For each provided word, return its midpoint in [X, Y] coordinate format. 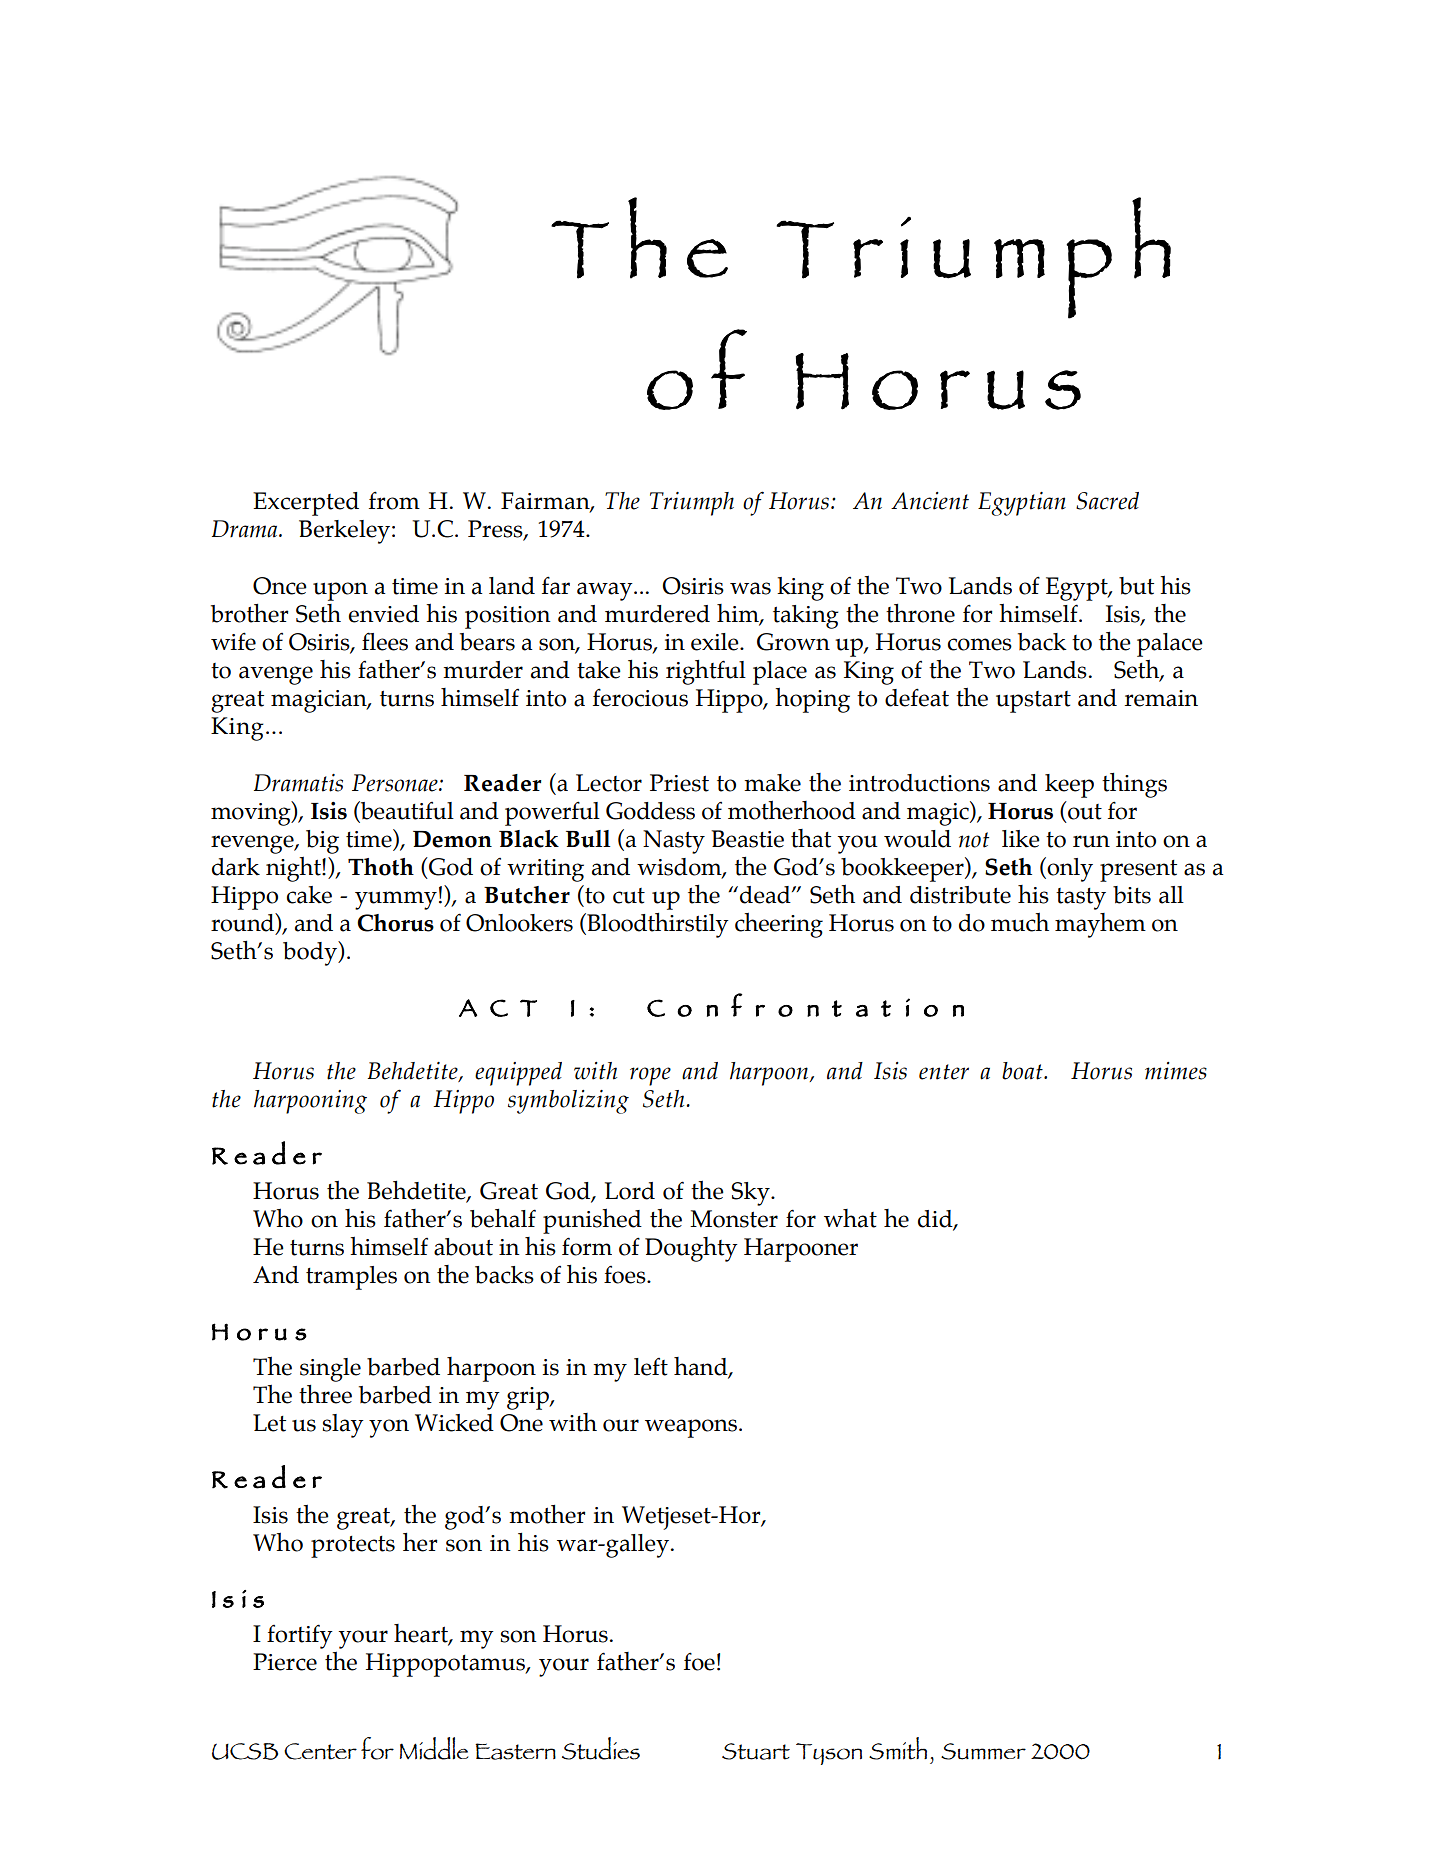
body [311, 953]
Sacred [1107, 501]
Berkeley [346, 532]
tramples [351, 1278]
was [750, 588]
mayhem [1100, 925]
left [651, 1367]
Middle [434, 1748]
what [850, 1218]
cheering [779, 925]
